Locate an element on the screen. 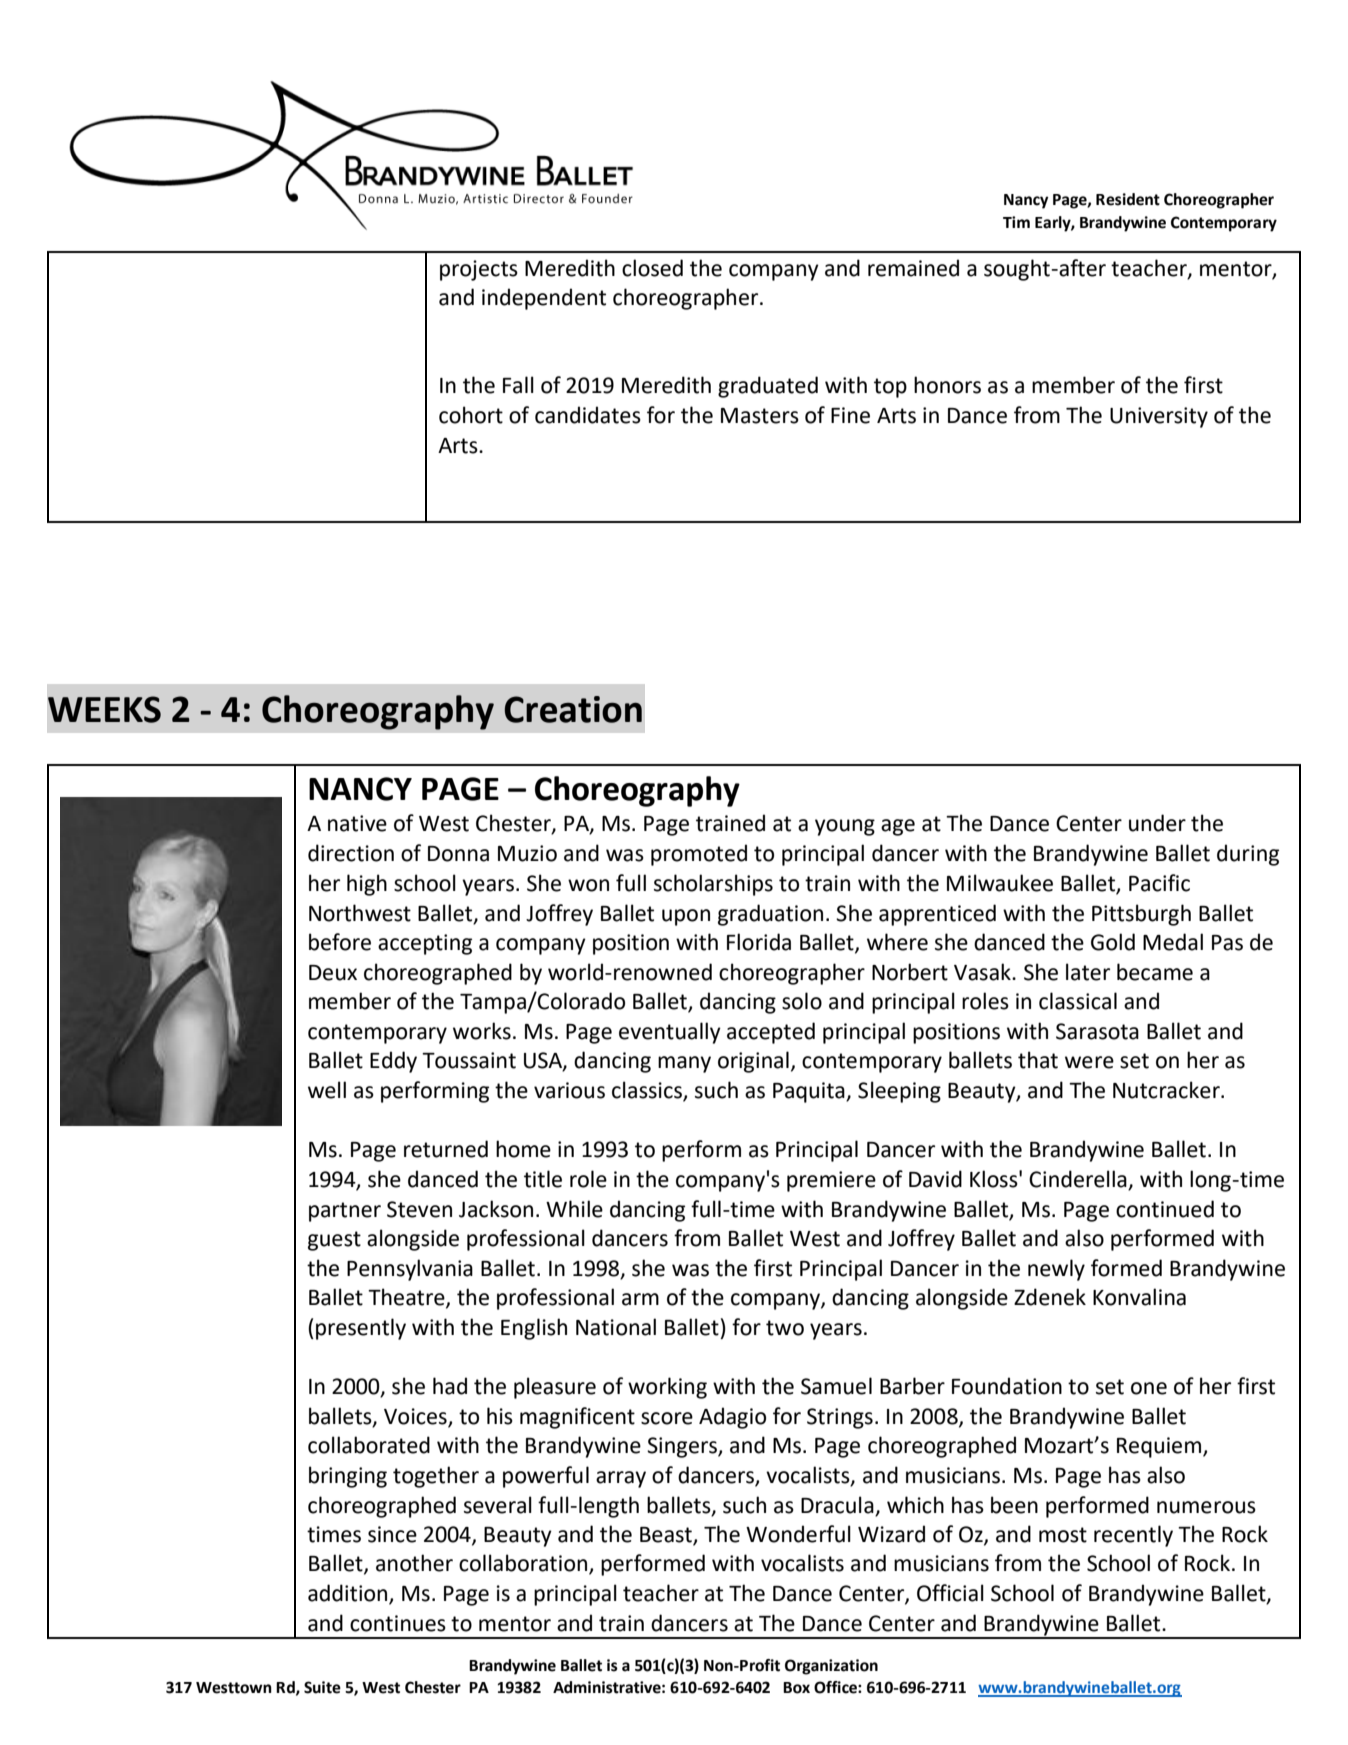 Image resolution: width=1348 pixels, height=1745 pixels. Suite is located at coordinates (322, 1687).
